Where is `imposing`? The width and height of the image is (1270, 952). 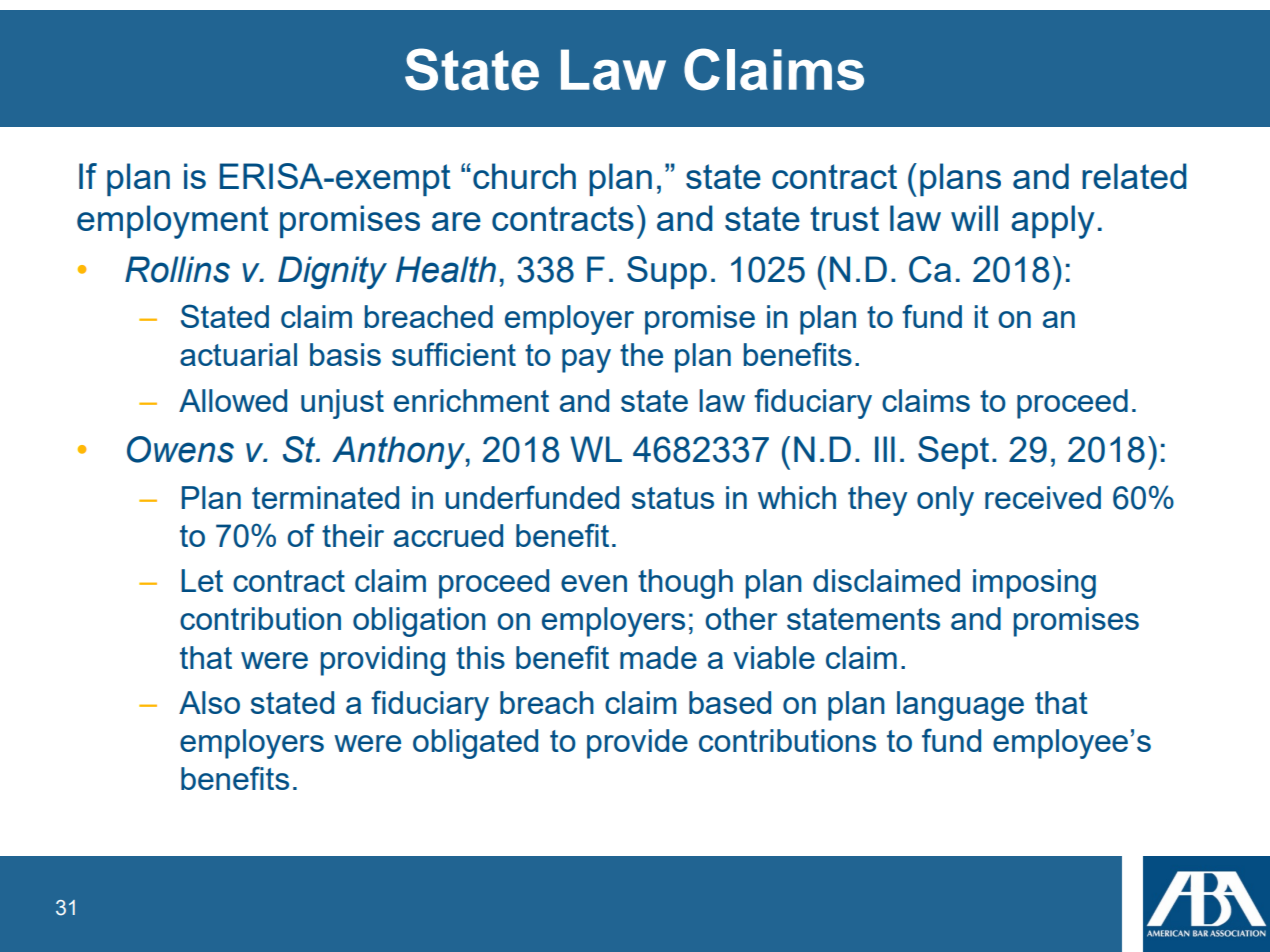
imposing is located at coordinates (1034, 584).
